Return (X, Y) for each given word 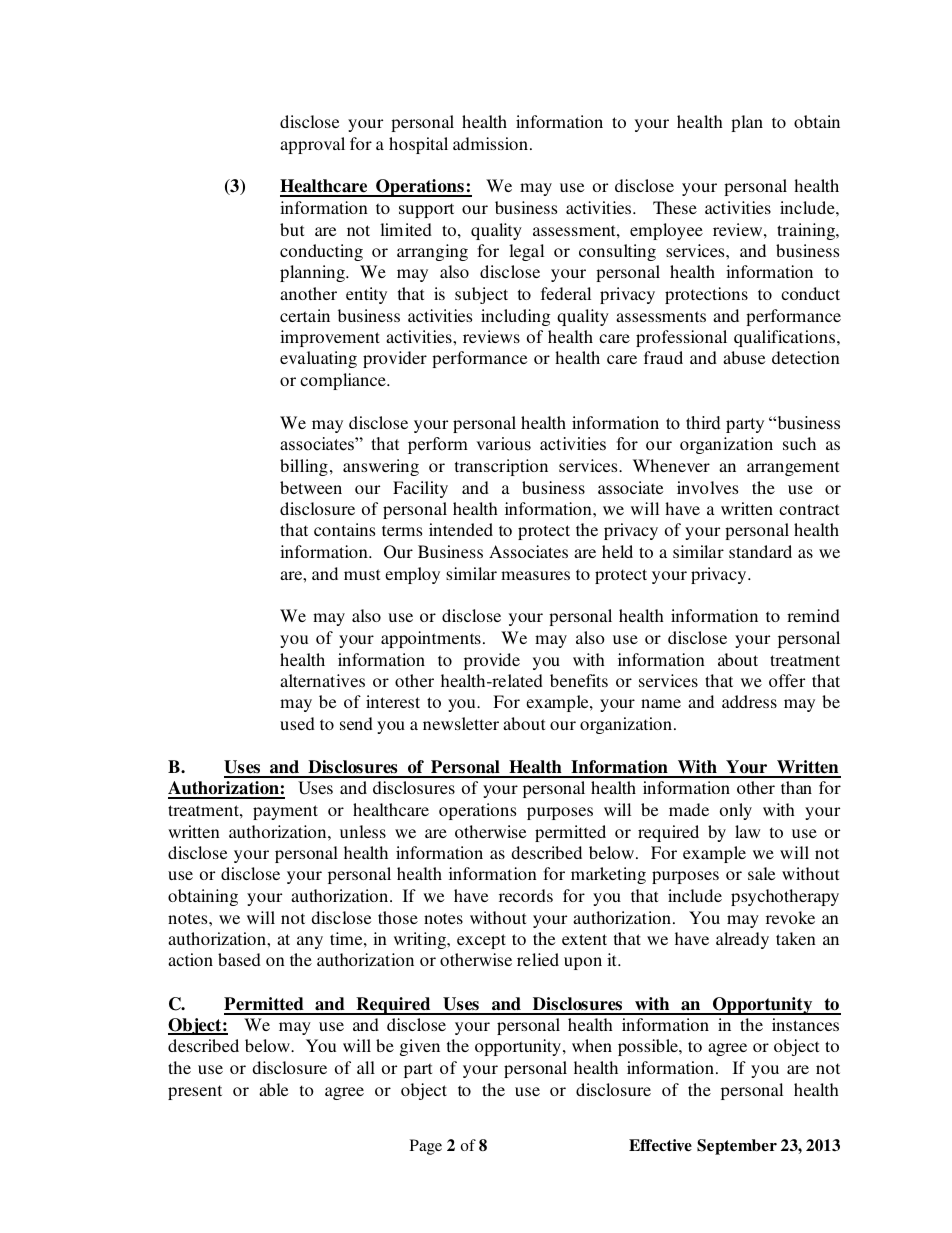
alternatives (322, 680)
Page (426, 1147)
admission (490, 143)
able (273, 1089)
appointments (431, 639)
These (675, 207)
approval (312, 145)
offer (787, 680)
